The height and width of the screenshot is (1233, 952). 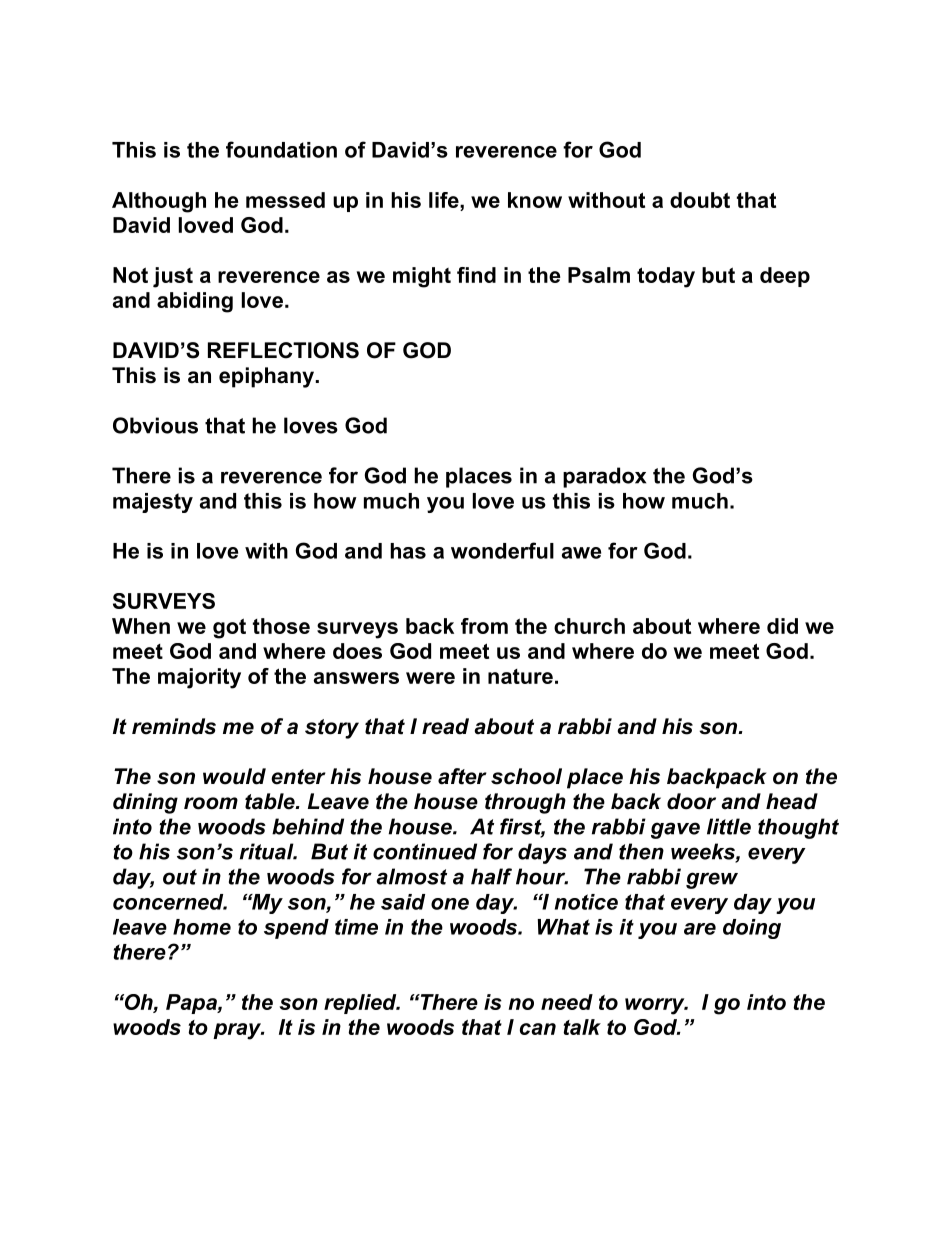 I want to click on pray, so click(x=238, y=1031).
